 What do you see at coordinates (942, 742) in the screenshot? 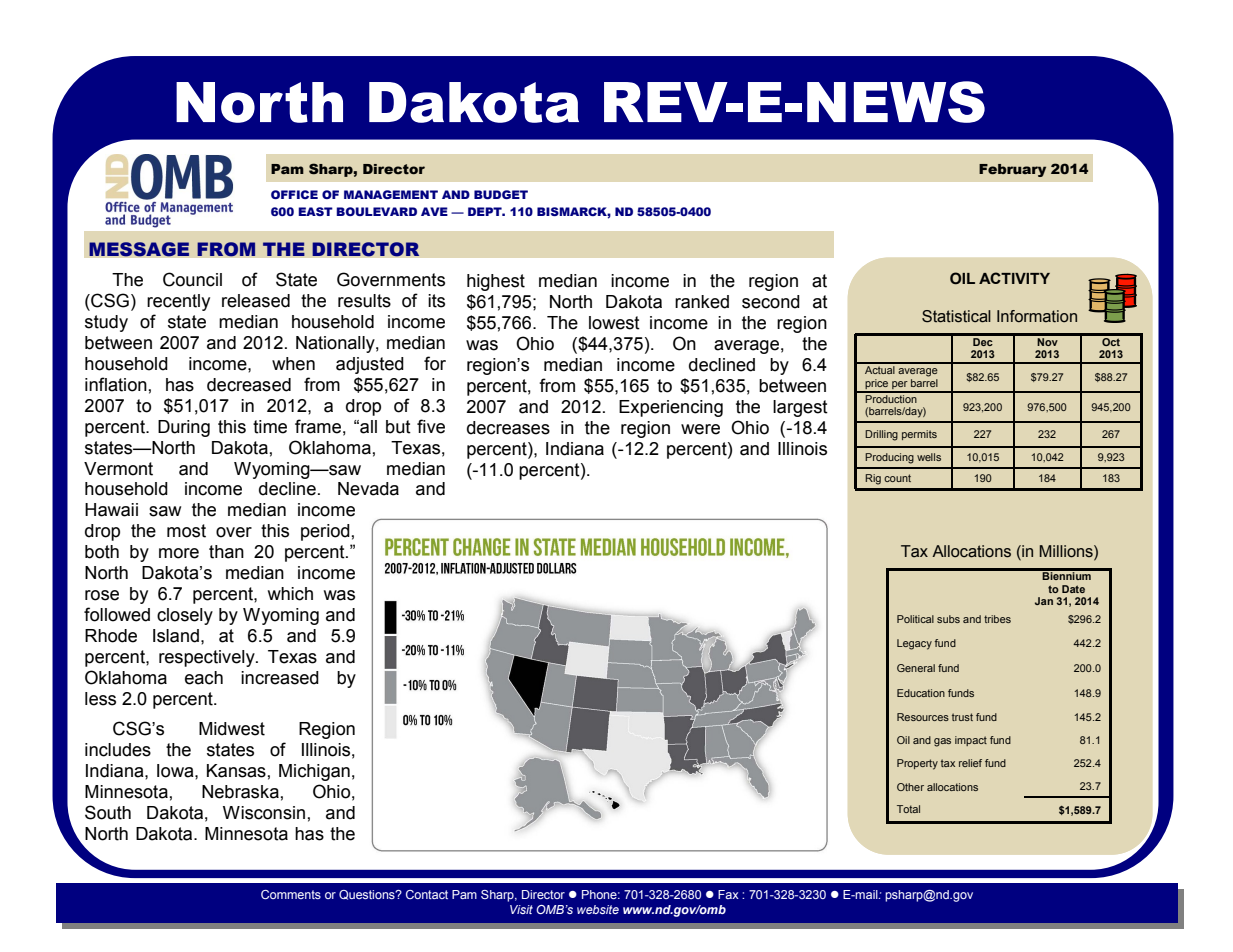
I see `gas` at bounding box center [942, 742].
